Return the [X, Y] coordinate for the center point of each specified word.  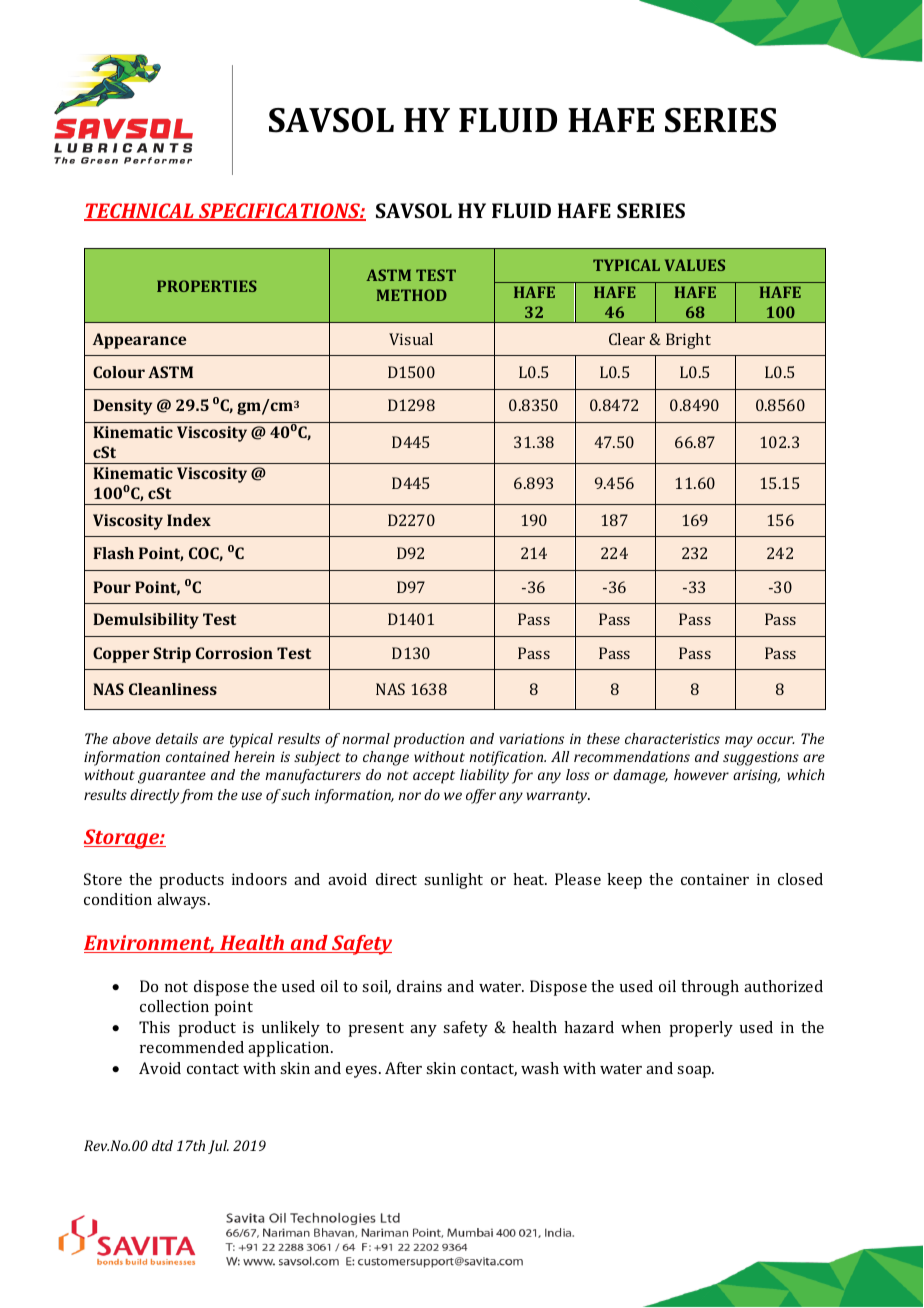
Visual [411, 339]
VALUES [695, 265]
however [701, 774]
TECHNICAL [140, 212]
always [183, 901]
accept [434, 777]
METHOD [412, 295]
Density [122, 407]
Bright [688, 341]
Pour [112, 587]
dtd [162, 1145]
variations [531, 738]
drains [419, 986]
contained [198, 756]
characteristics [672, 738]
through [710, 988]
